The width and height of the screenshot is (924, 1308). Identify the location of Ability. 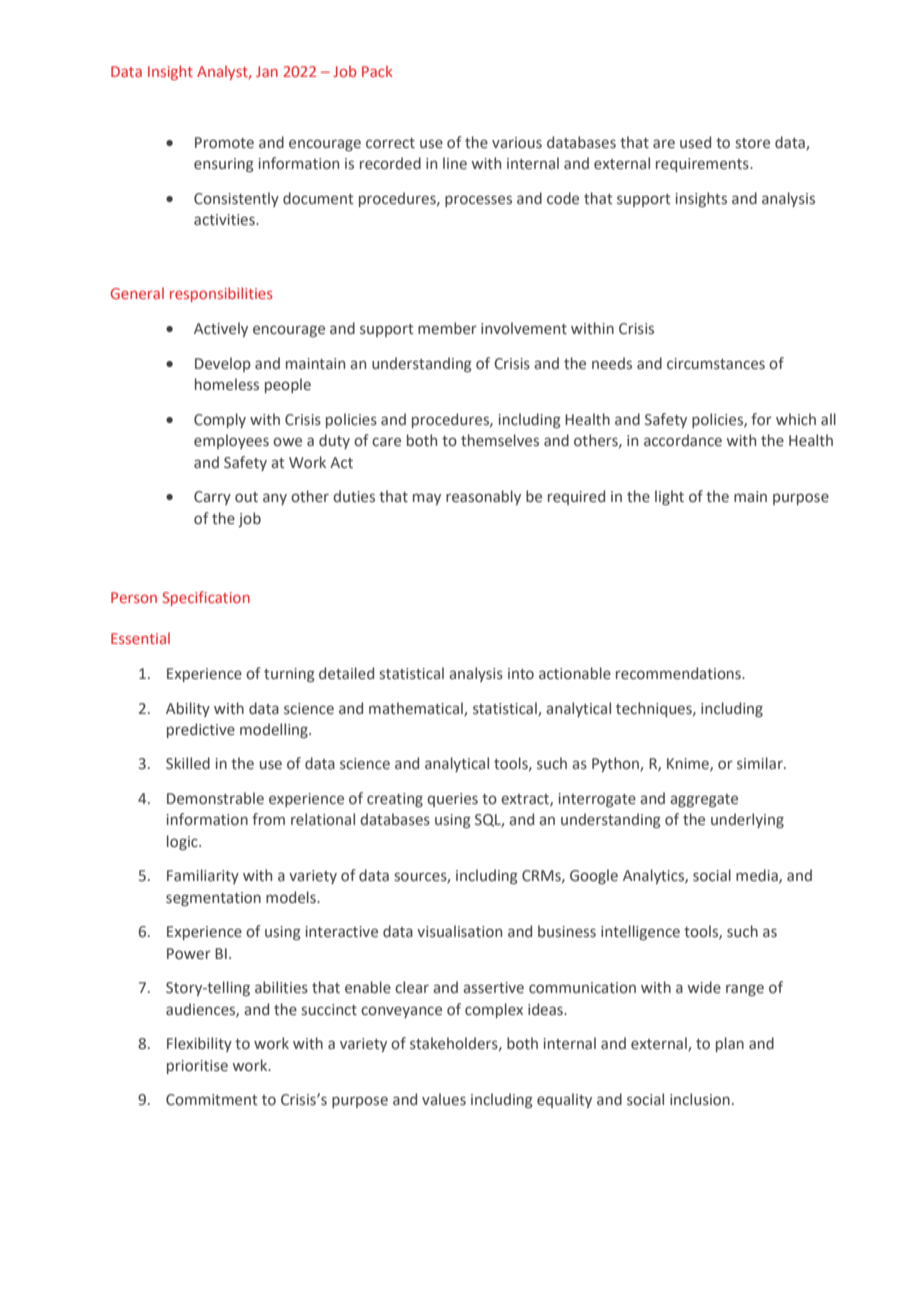
(188, 709).
